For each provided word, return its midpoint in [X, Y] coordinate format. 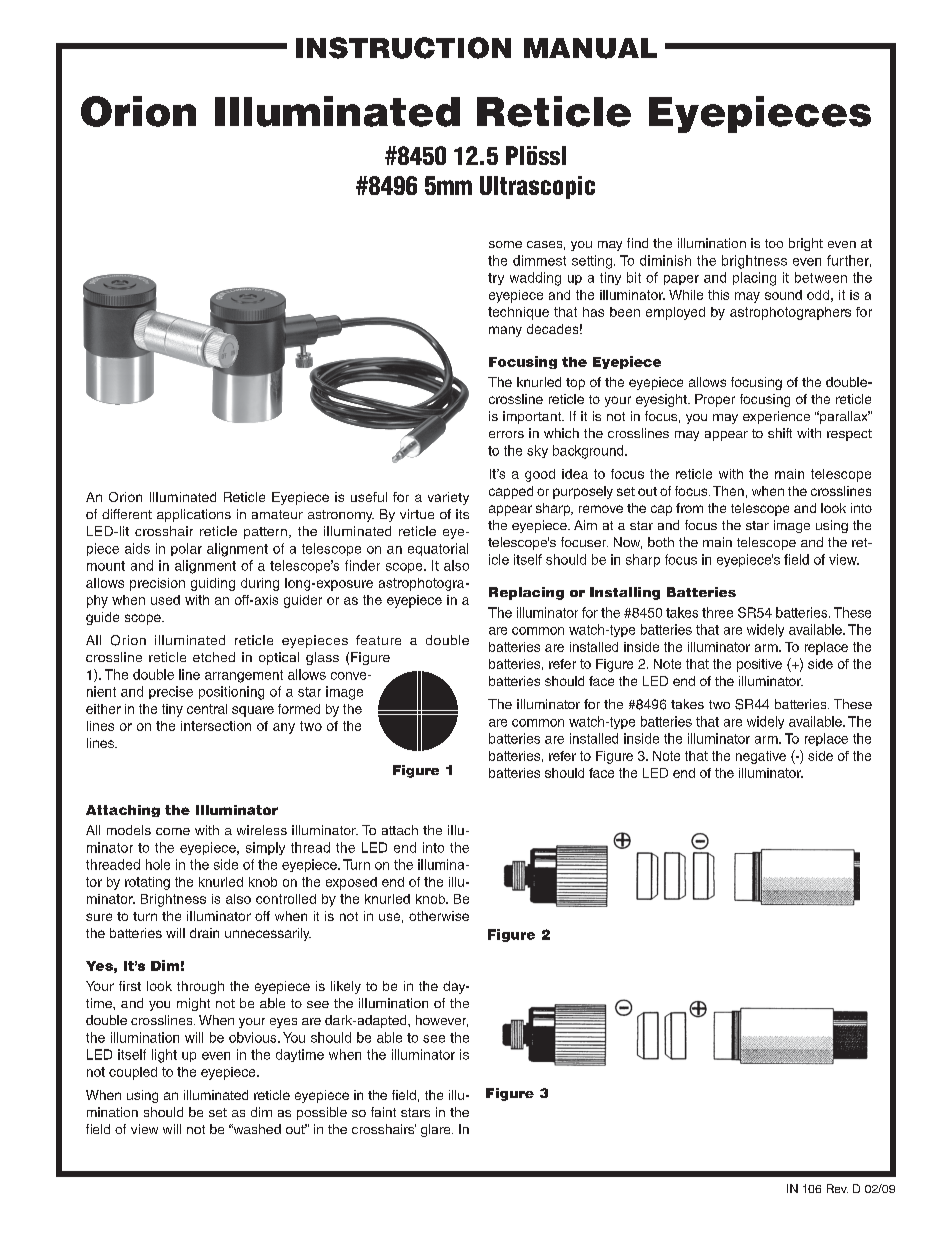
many [505, 331]
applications [194, 515]
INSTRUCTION [403, 48]
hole [158, 864]
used [165, 600]
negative [761, 757]
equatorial [438, 549]
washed [256, 1129]
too [774, 243]
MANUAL [590, 48]
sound [783, 295]
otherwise [439, 916]
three [717, 612]
